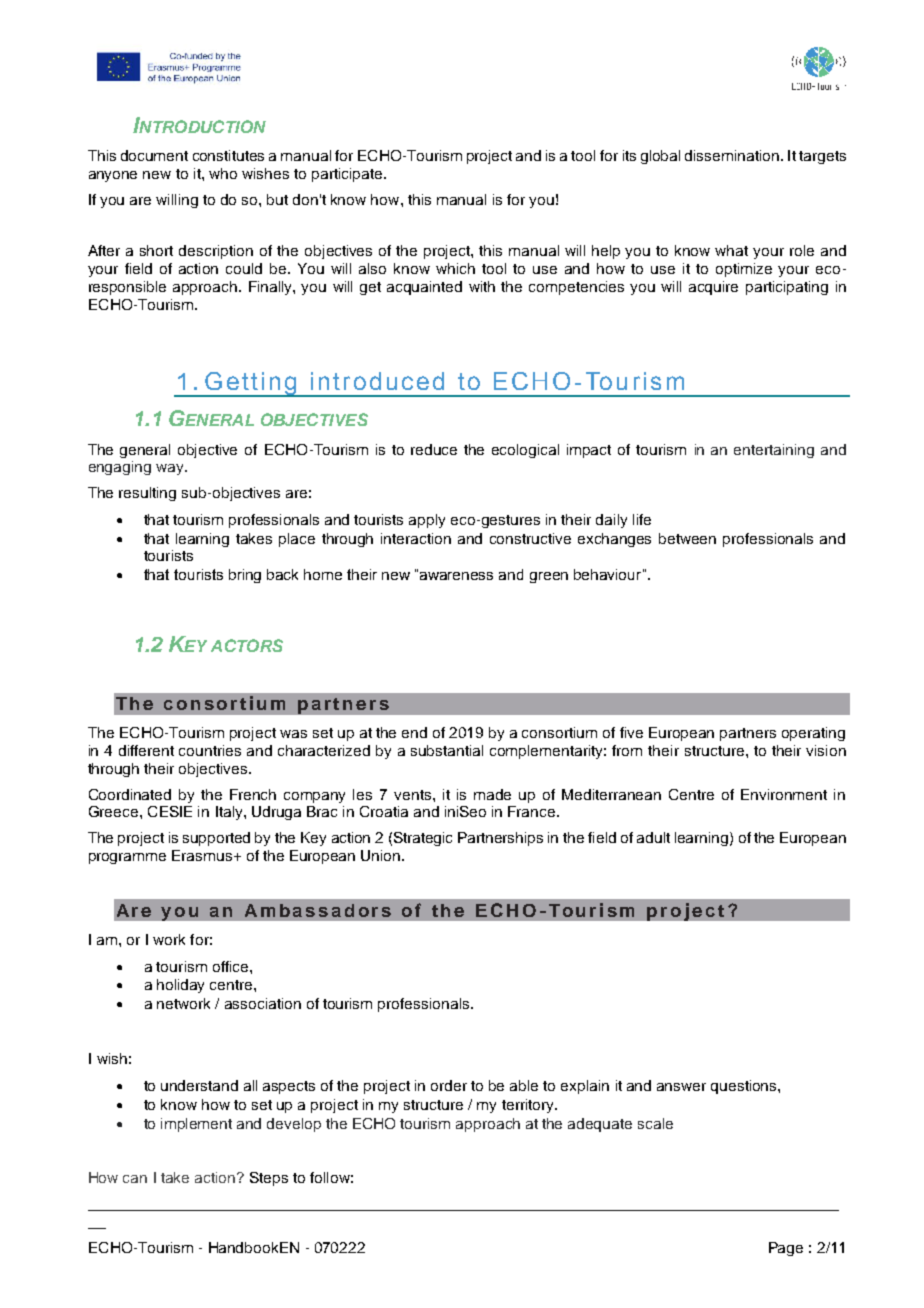 This image has height=1308, width=924. What do you see at coordinates (529, 1106) in the image?
I see `territory` at bounding box center [529, 1106].
